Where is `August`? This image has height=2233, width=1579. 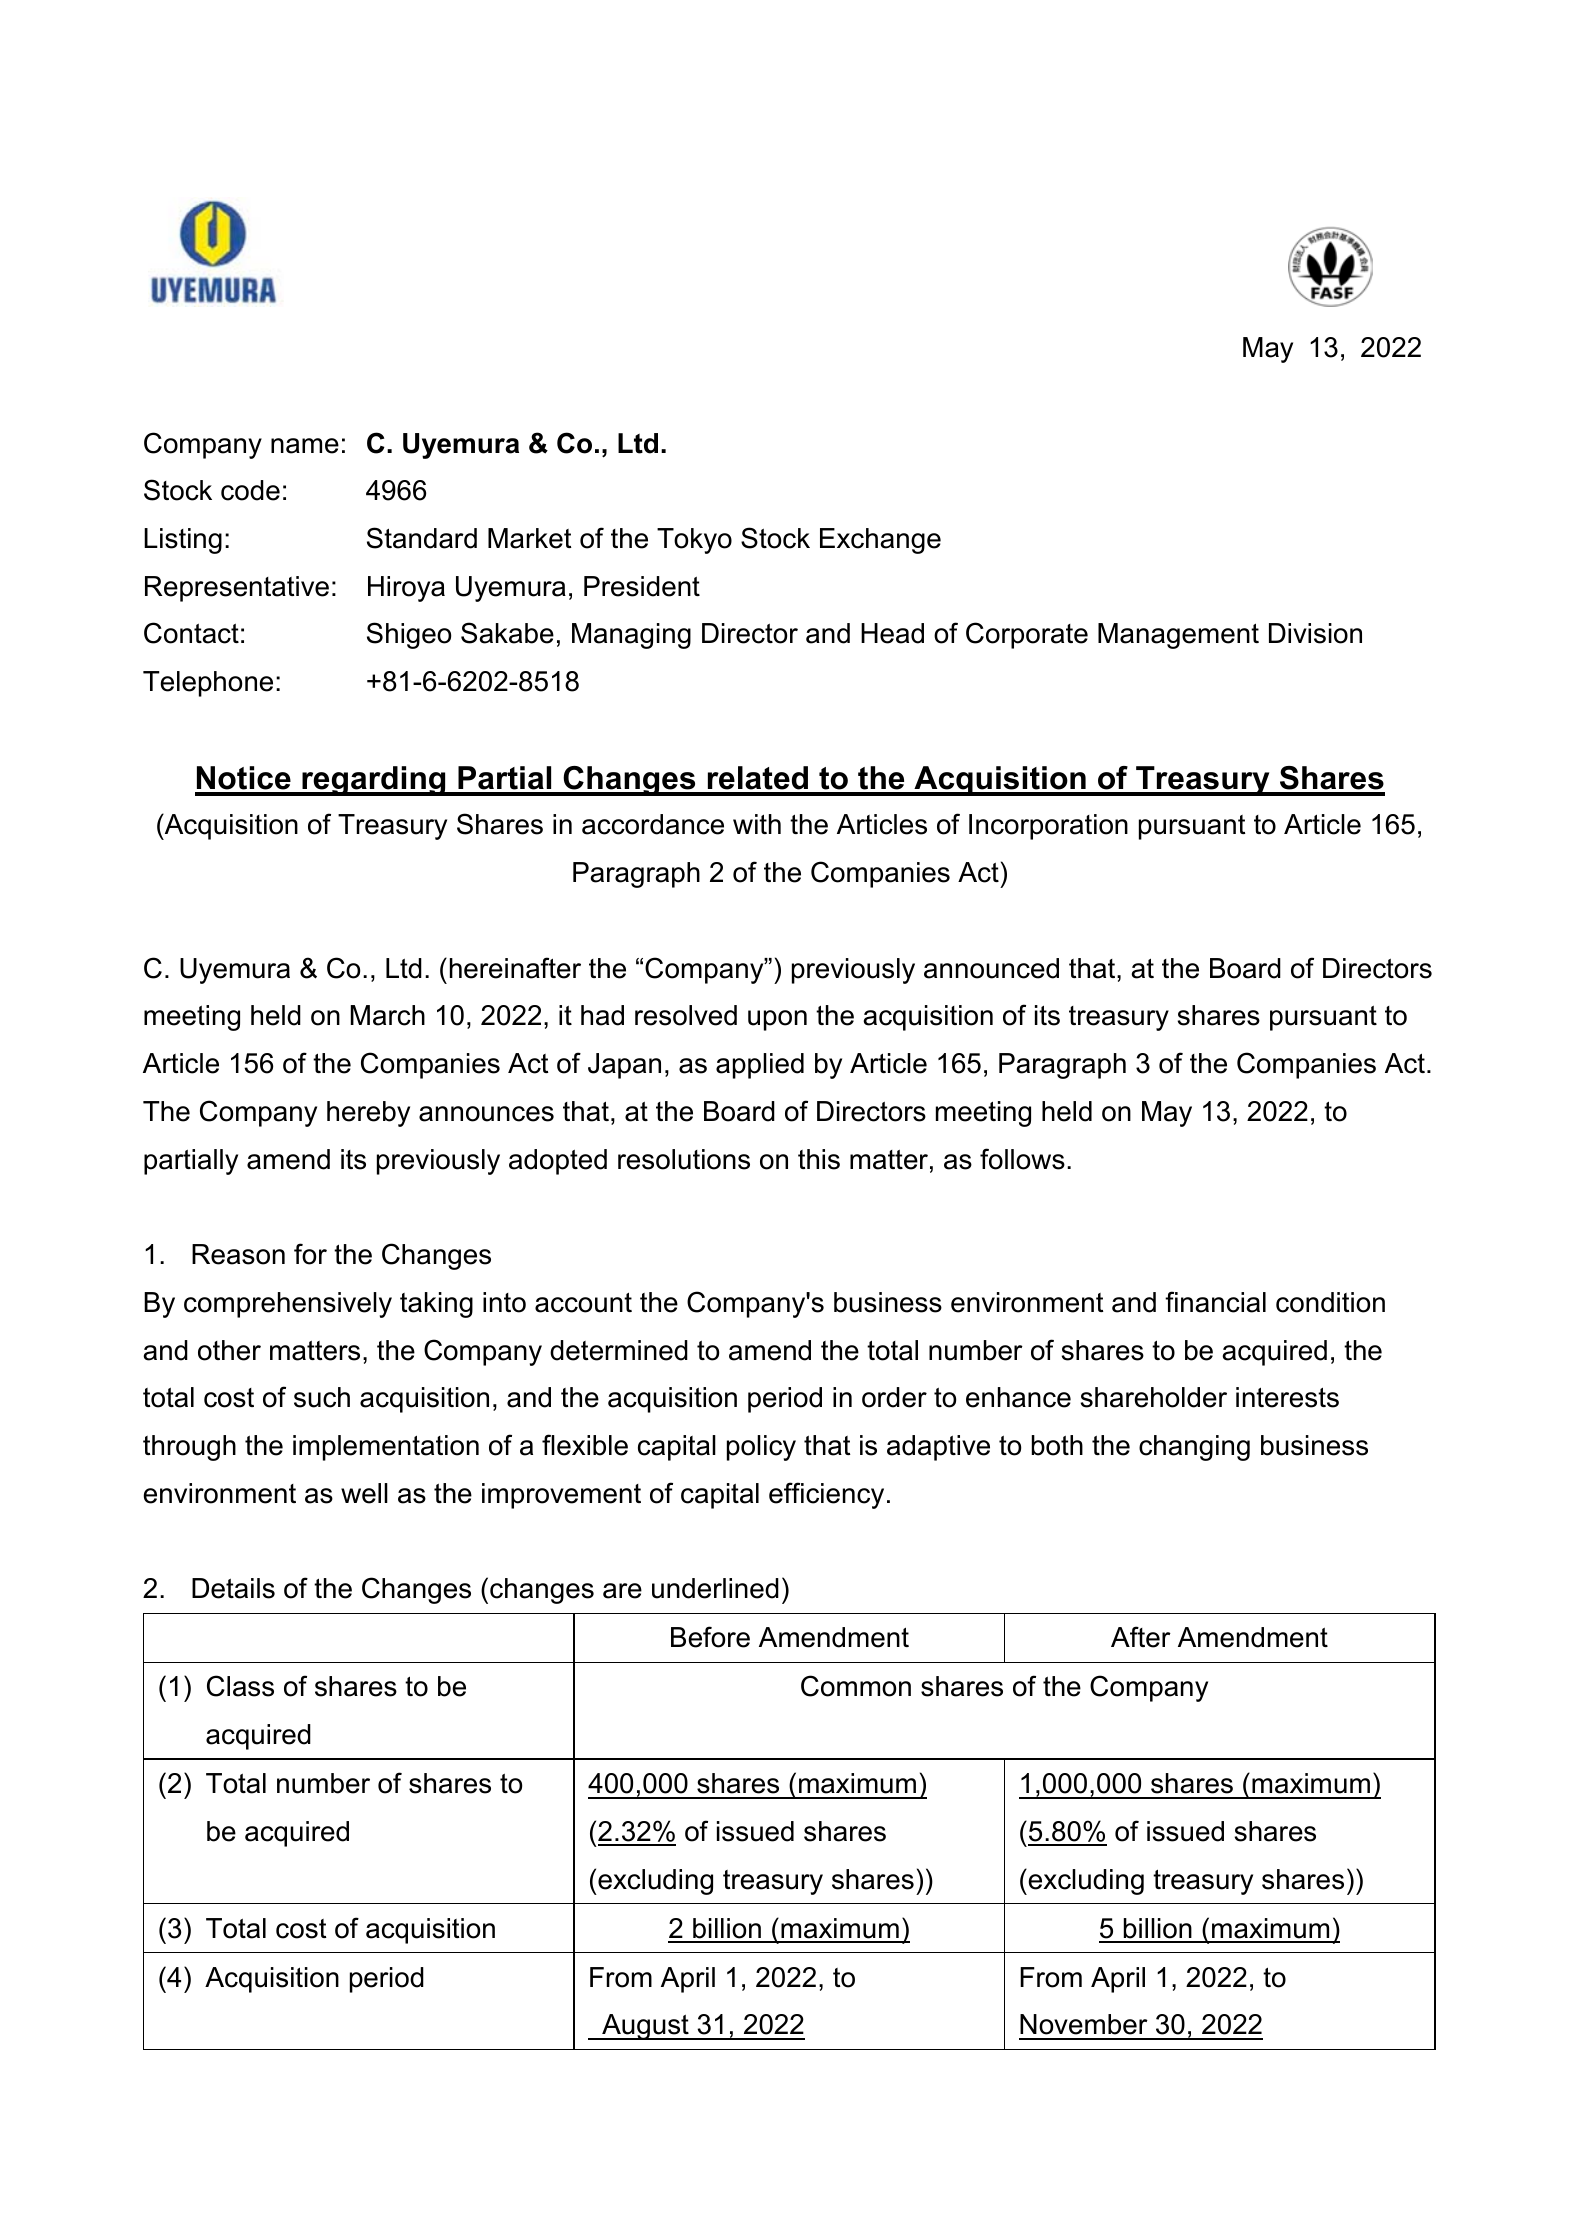 August is located at coordinates (645, 2027).
